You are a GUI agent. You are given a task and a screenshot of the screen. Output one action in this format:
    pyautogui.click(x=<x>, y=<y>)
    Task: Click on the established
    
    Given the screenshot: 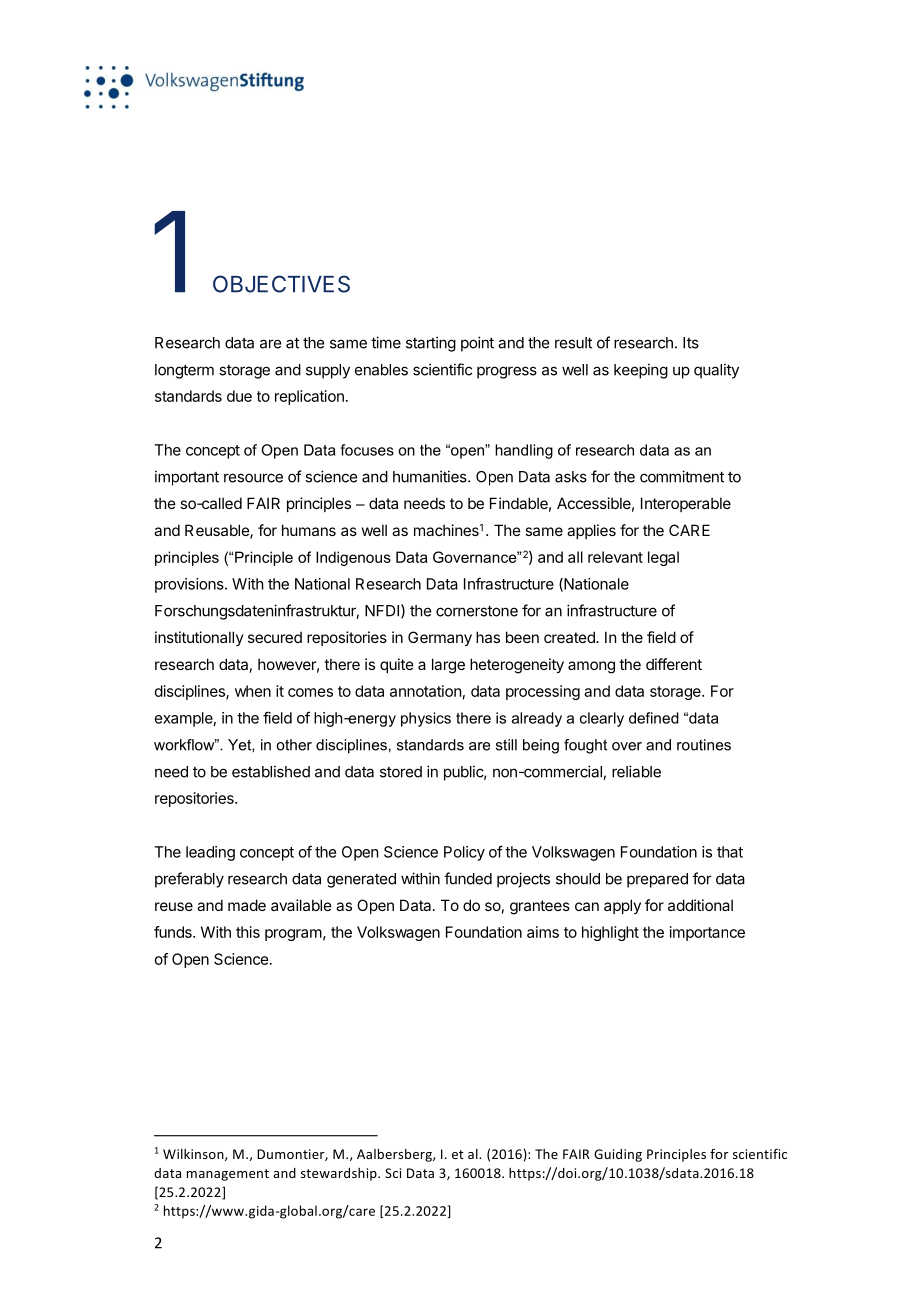 What is the action you would take?
    pyautogui.click(x=271, y=771)
